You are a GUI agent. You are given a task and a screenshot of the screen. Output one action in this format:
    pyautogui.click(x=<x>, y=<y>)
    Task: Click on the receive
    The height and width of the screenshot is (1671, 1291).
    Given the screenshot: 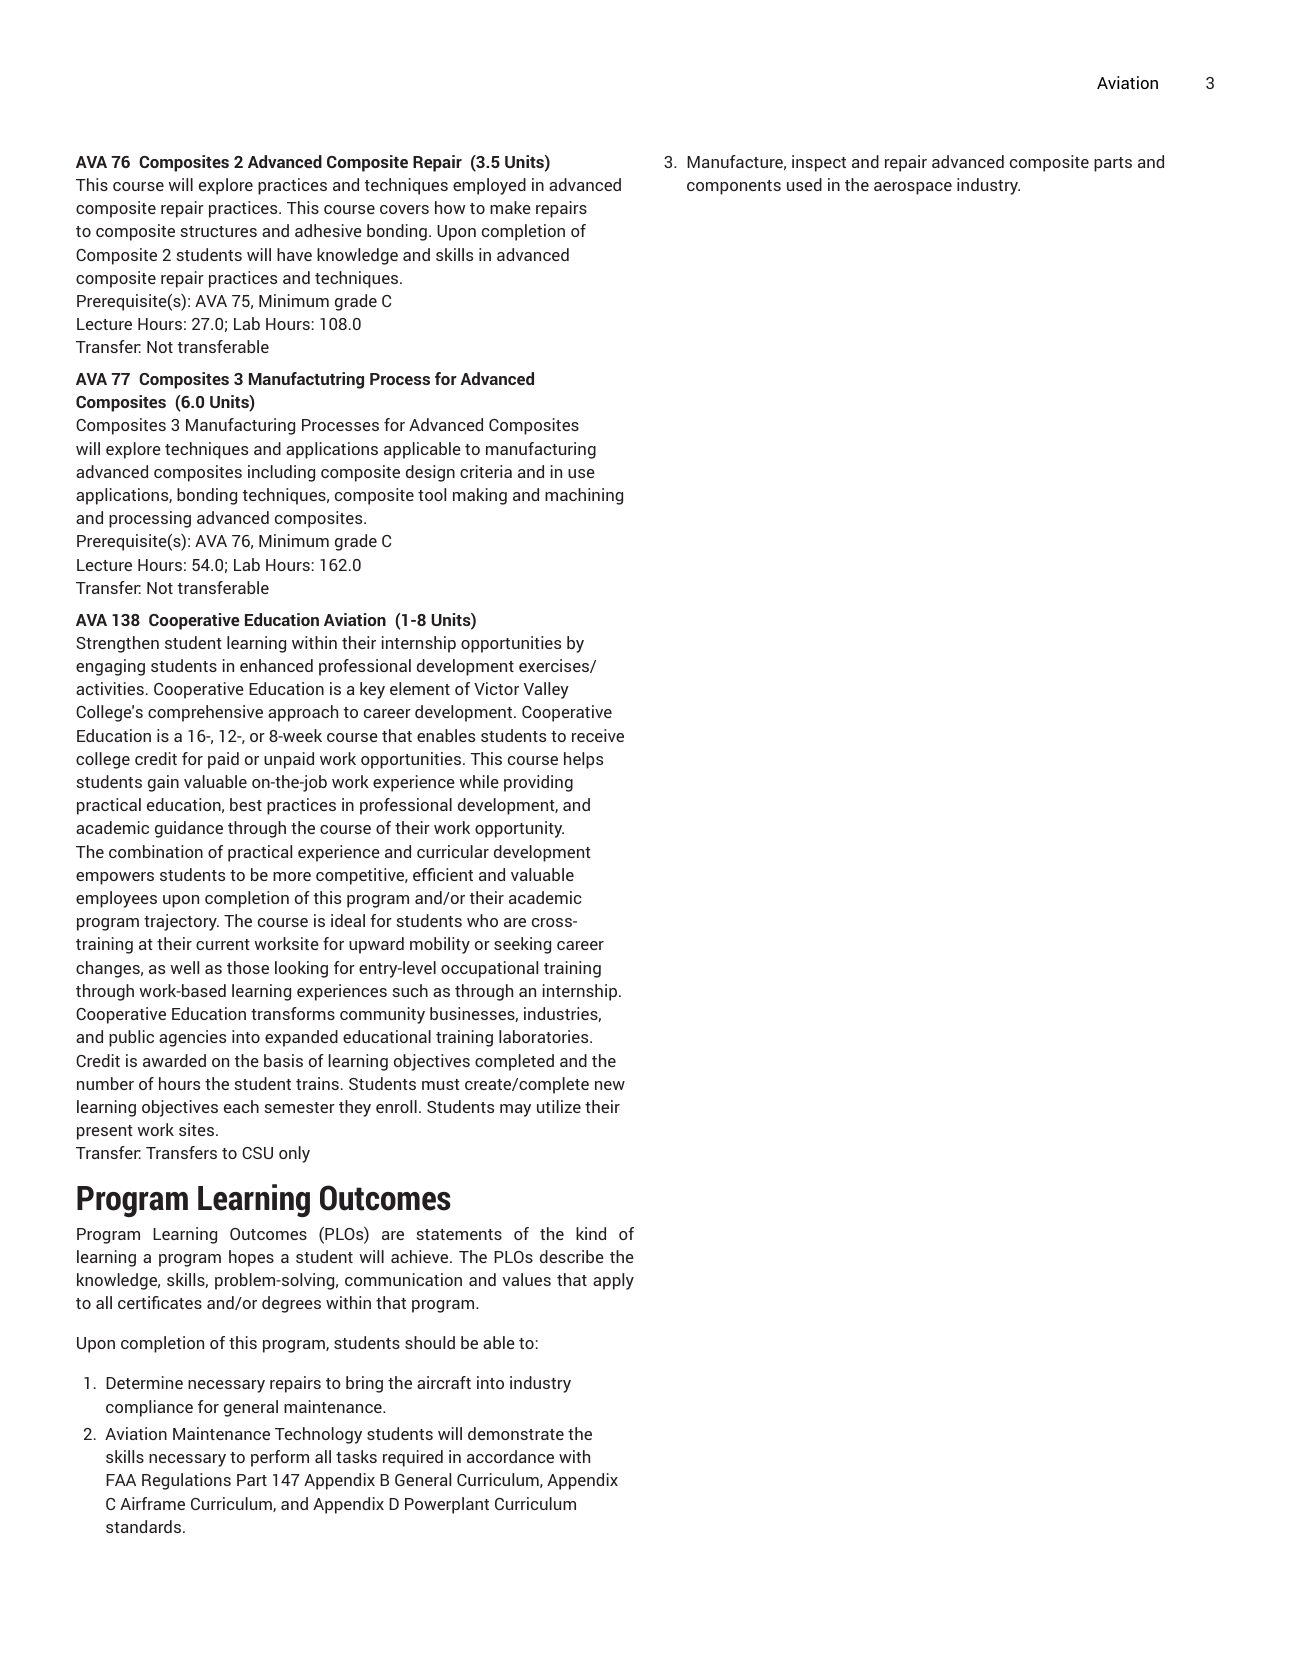 What is the action you would take?
    pyautogui.click(x=598, y=735)
